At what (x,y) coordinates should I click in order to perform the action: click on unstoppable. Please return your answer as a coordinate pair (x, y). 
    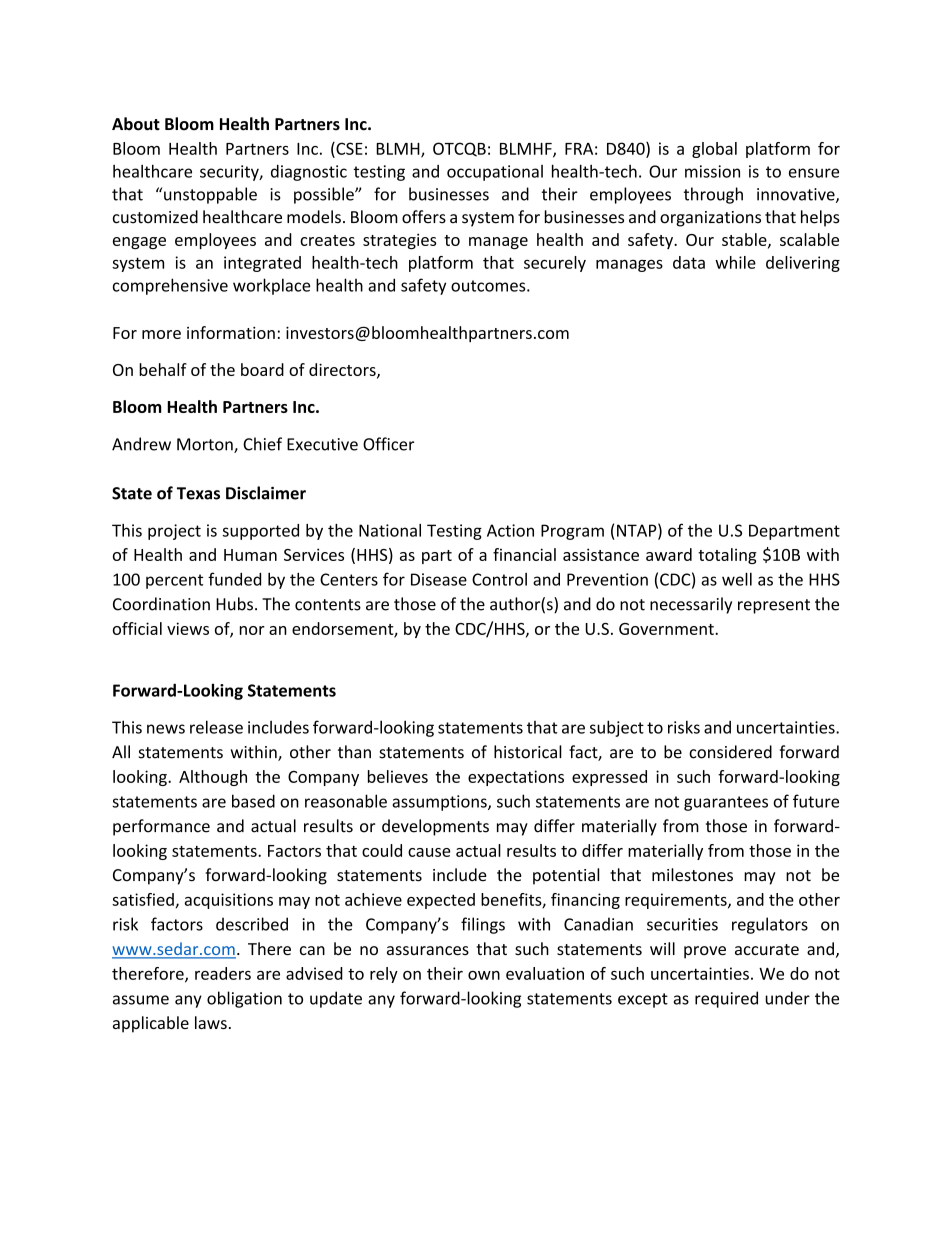
    Looking at the image, I should click on (210, 195).
